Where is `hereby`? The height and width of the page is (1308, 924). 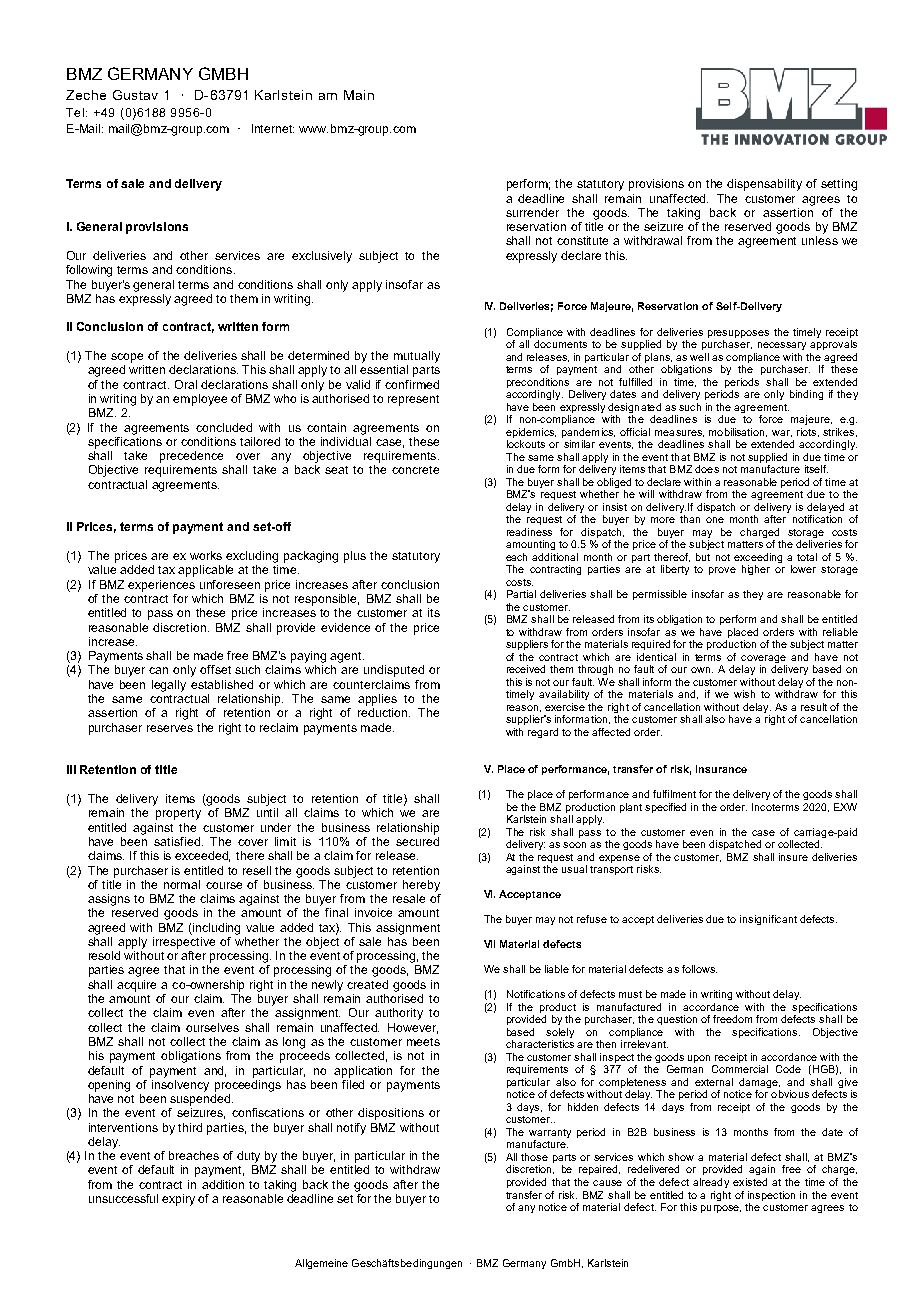 hereby is located at coordinates (421, 886).
